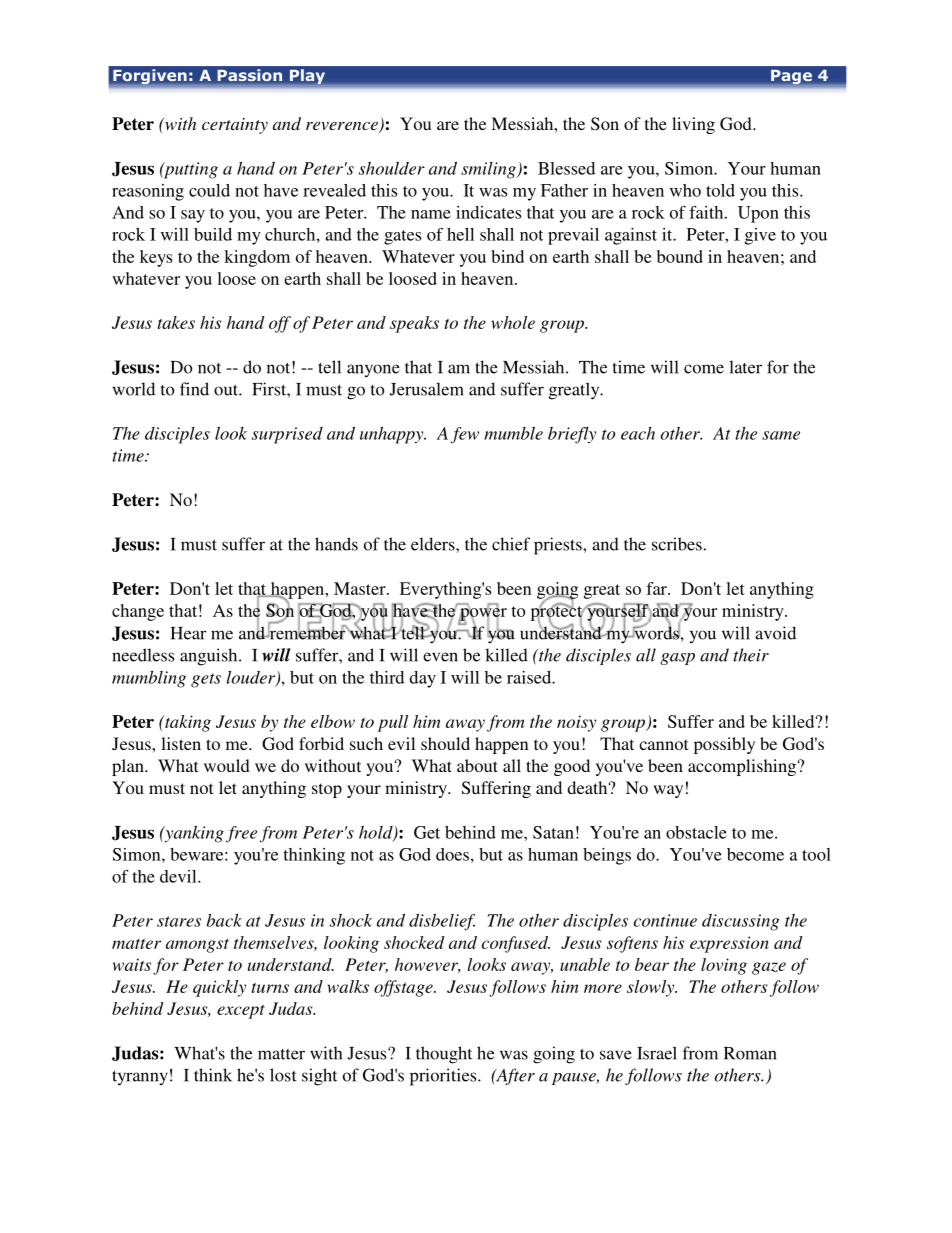 The image size is (952, 1233). I want to click on avoid, so click(775, 633).
